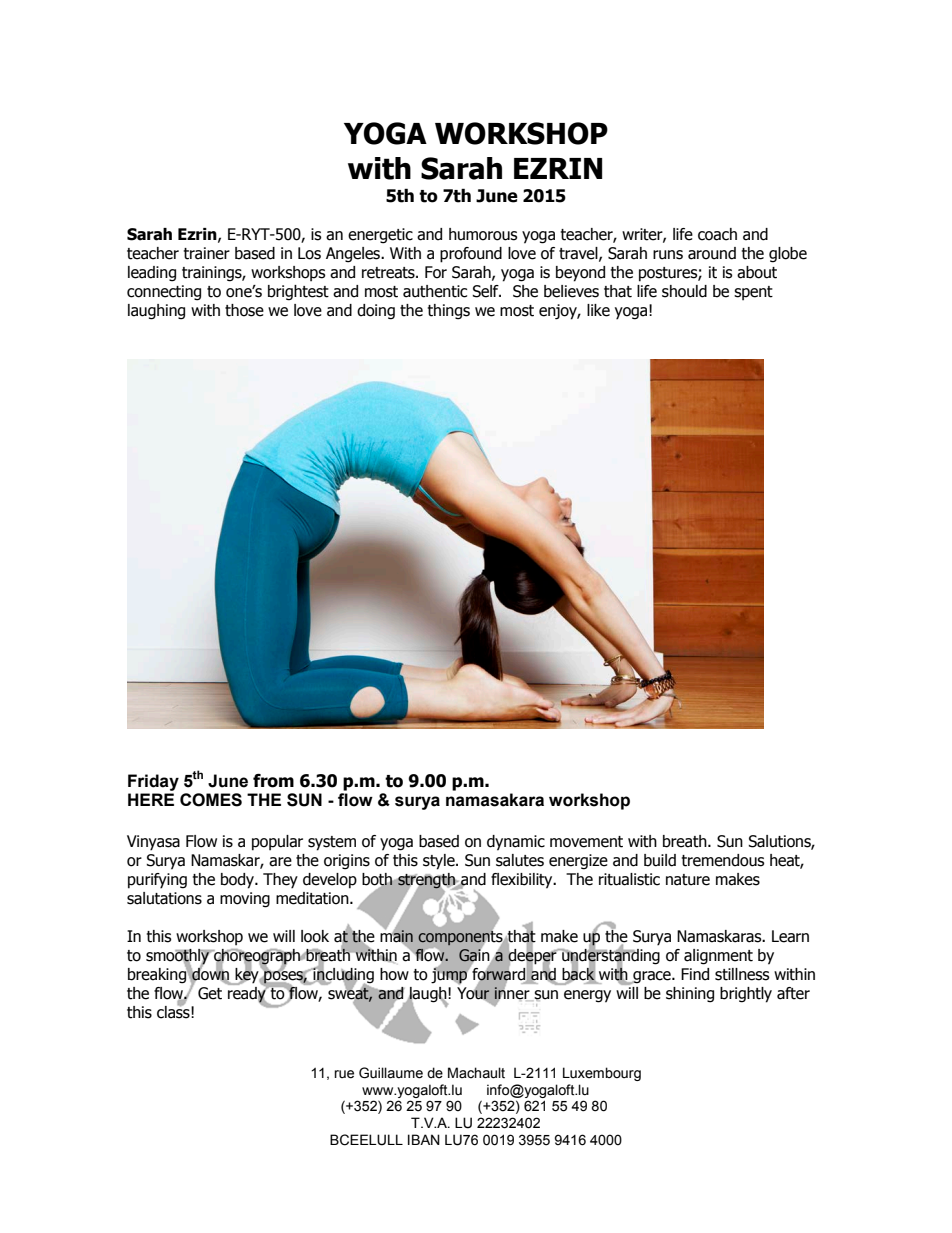  What do you see at coordinates (471, 255) in the screenshot?
I see `profound` at bounding box center [471, 255].
